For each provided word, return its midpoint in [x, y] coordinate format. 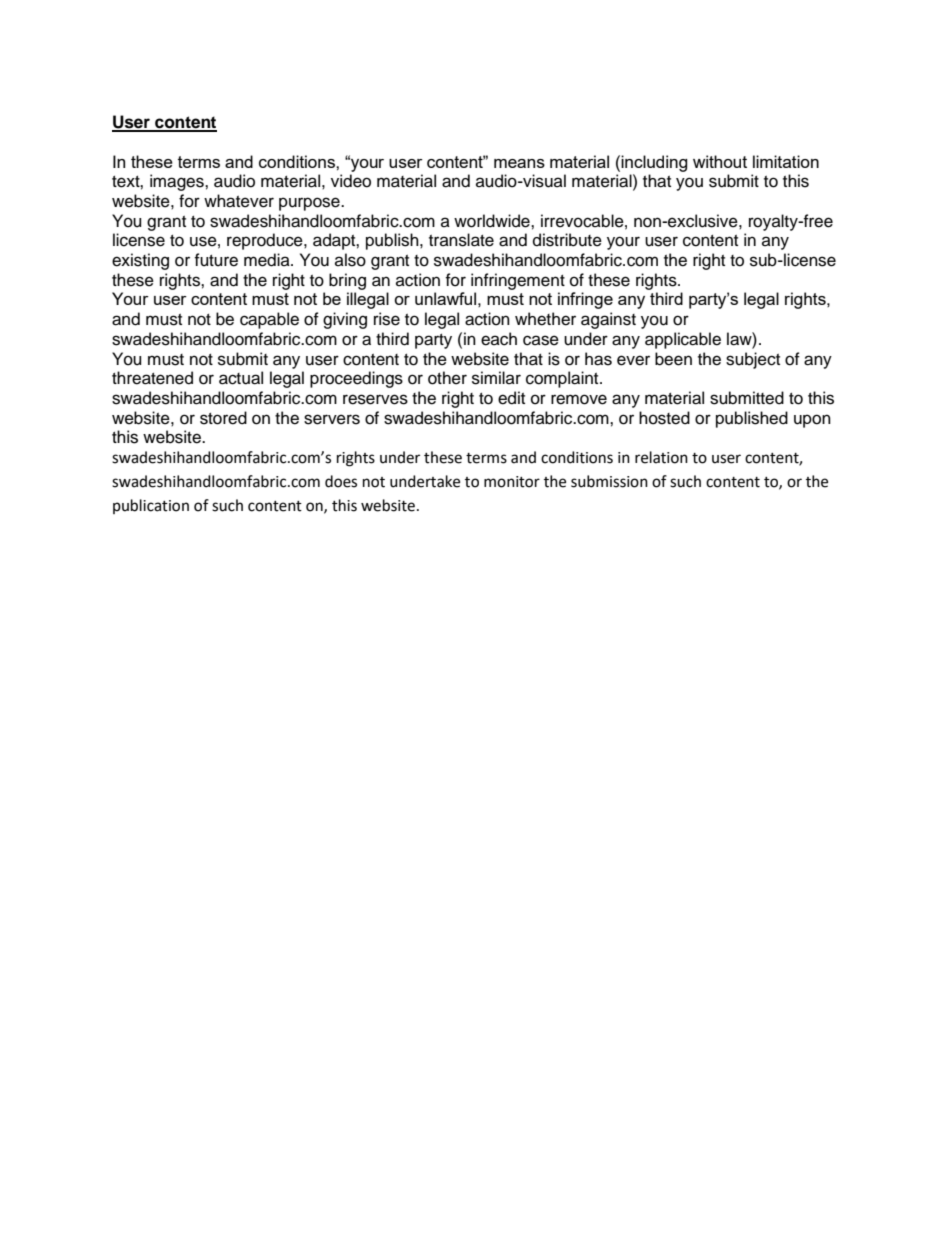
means [519, 163]
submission [609, 481]
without [720, 161]
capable [269, 320]
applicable [683, 340]
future [216, 260]
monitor [512, 482]
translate [461, 240]
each [499, 339]
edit [511, 398]
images [178, 182]
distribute [567, 240]
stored [223, 418]
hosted [664, 418]
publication [151, 506]
